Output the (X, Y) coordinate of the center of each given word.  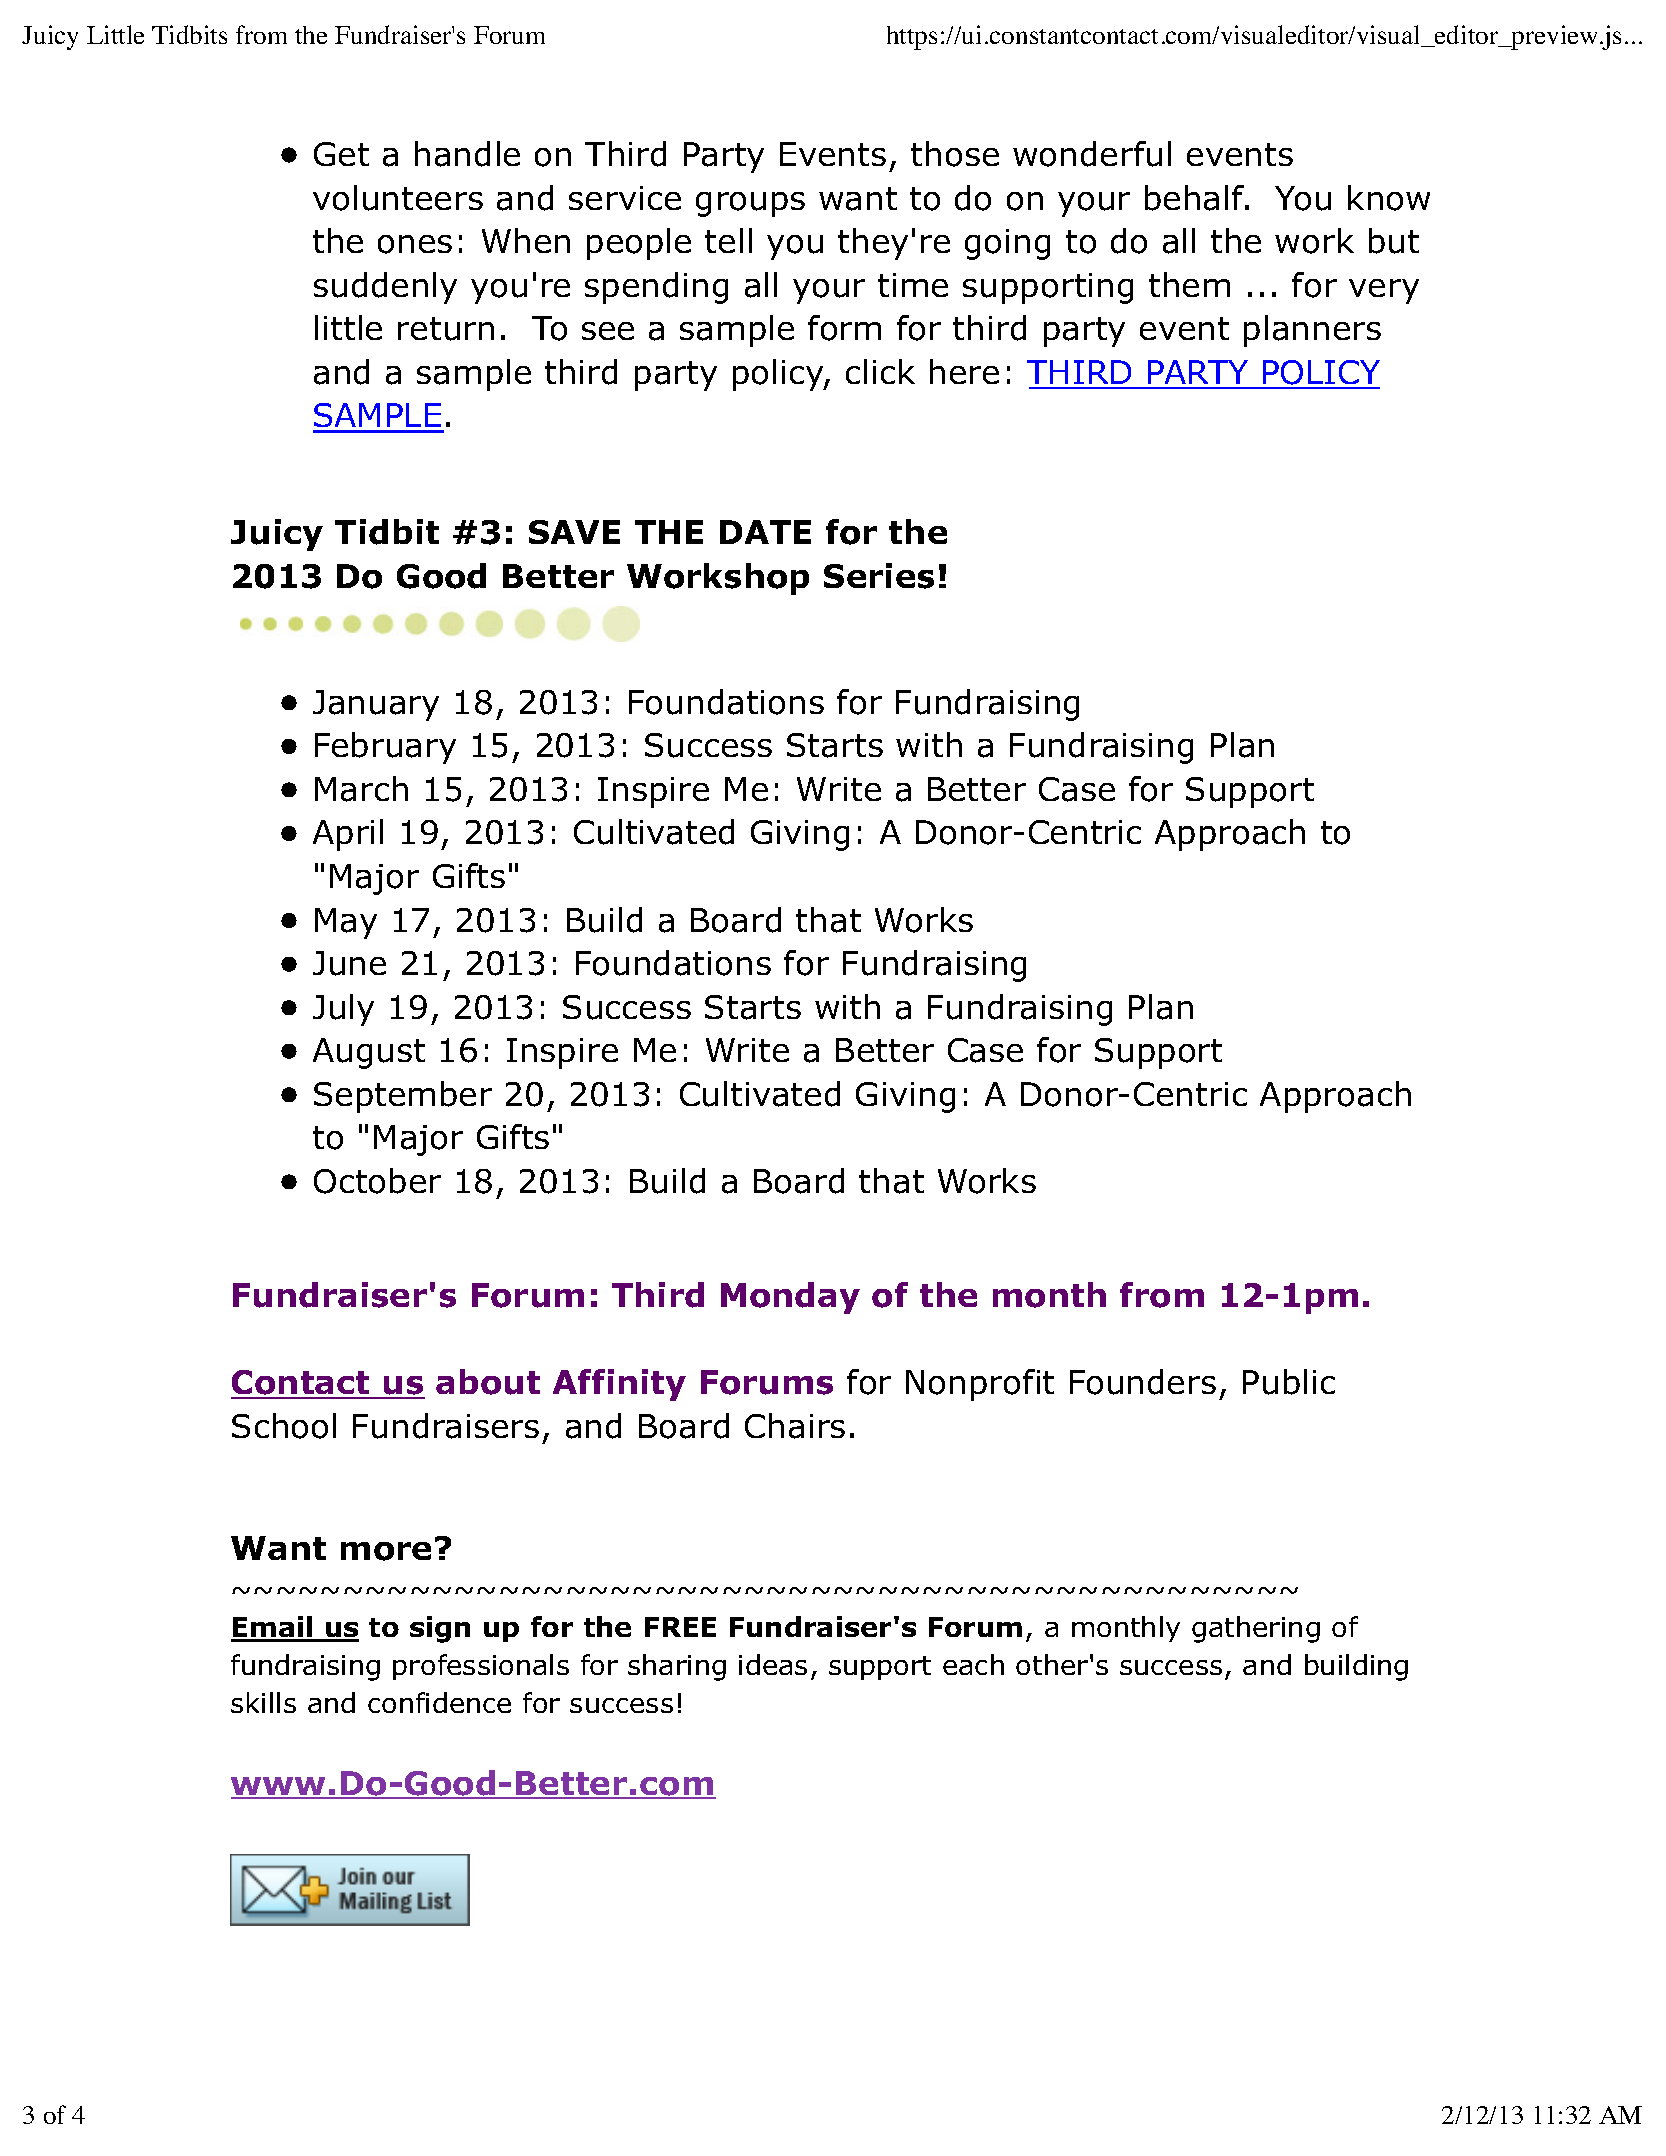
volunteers (398, 198)
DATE (765, 532)
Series (879, 576)
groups (750, 204)
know (1389, 198)
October (377, 1181)
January (376, 705)
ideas (773, 1664)
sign (440, 1629)
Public (1289, 1382)
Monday (790, 1298)
